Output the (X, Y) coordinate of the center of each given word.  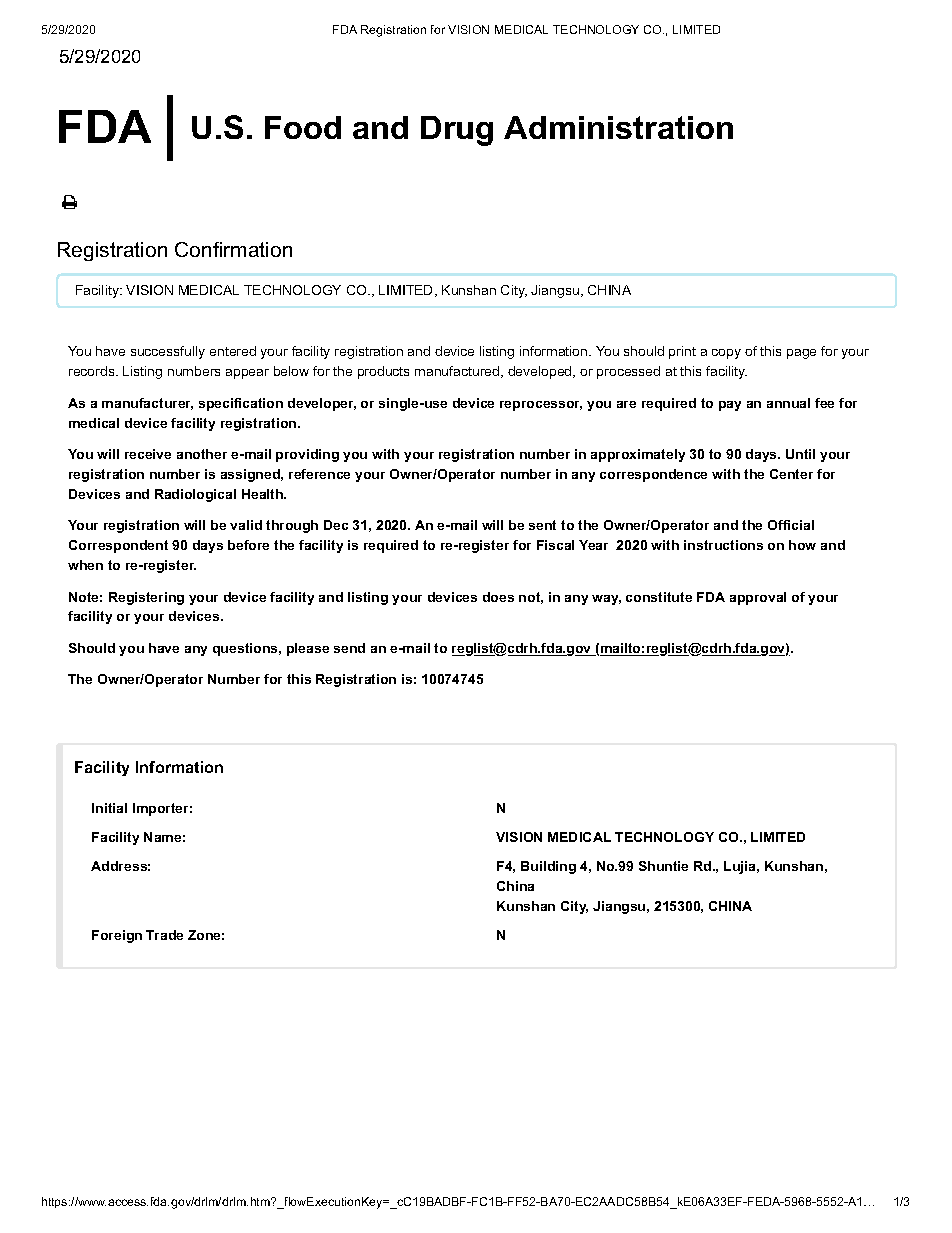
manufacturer (147, 404)
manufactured (458, 372)
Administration (618, 127)
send (349, 648)
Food (303, 127)
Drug (457, 131)
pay (730, 406)
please (308, 649)
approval (758, 598)
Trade (164, 935)
